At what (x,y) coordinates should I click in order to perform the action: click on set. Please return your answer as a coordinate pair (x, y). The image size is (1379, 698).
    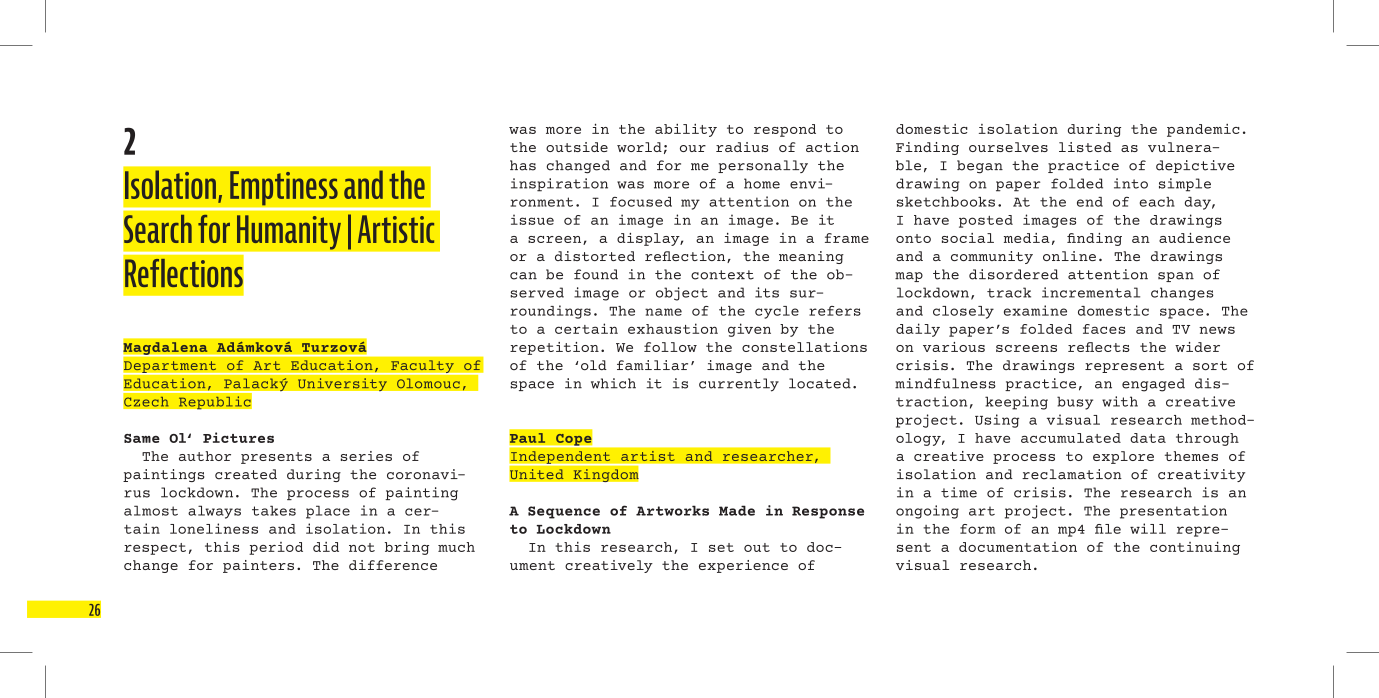
    Looking at the image, I should click on (721, 547).
